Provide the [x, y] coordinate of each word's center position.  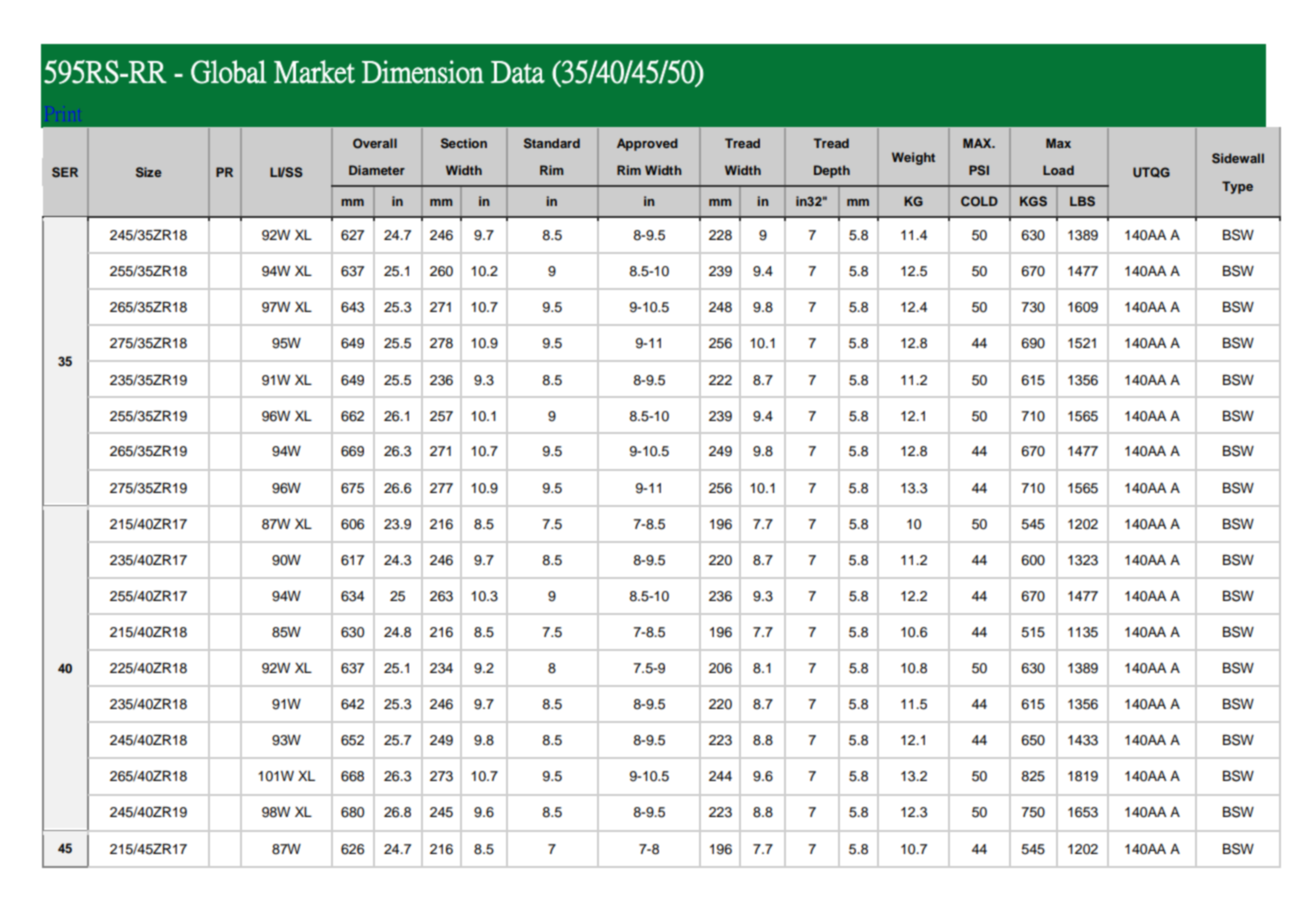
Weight [913, 158]
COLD [979, 201]
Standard [552, 143]
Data [518, 72]
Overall [375, 143]
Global [229, 72]
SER [65, 172]
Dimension [423, 72]
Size [149, 172]
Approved [647, 144]
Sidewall [1238, 158]
